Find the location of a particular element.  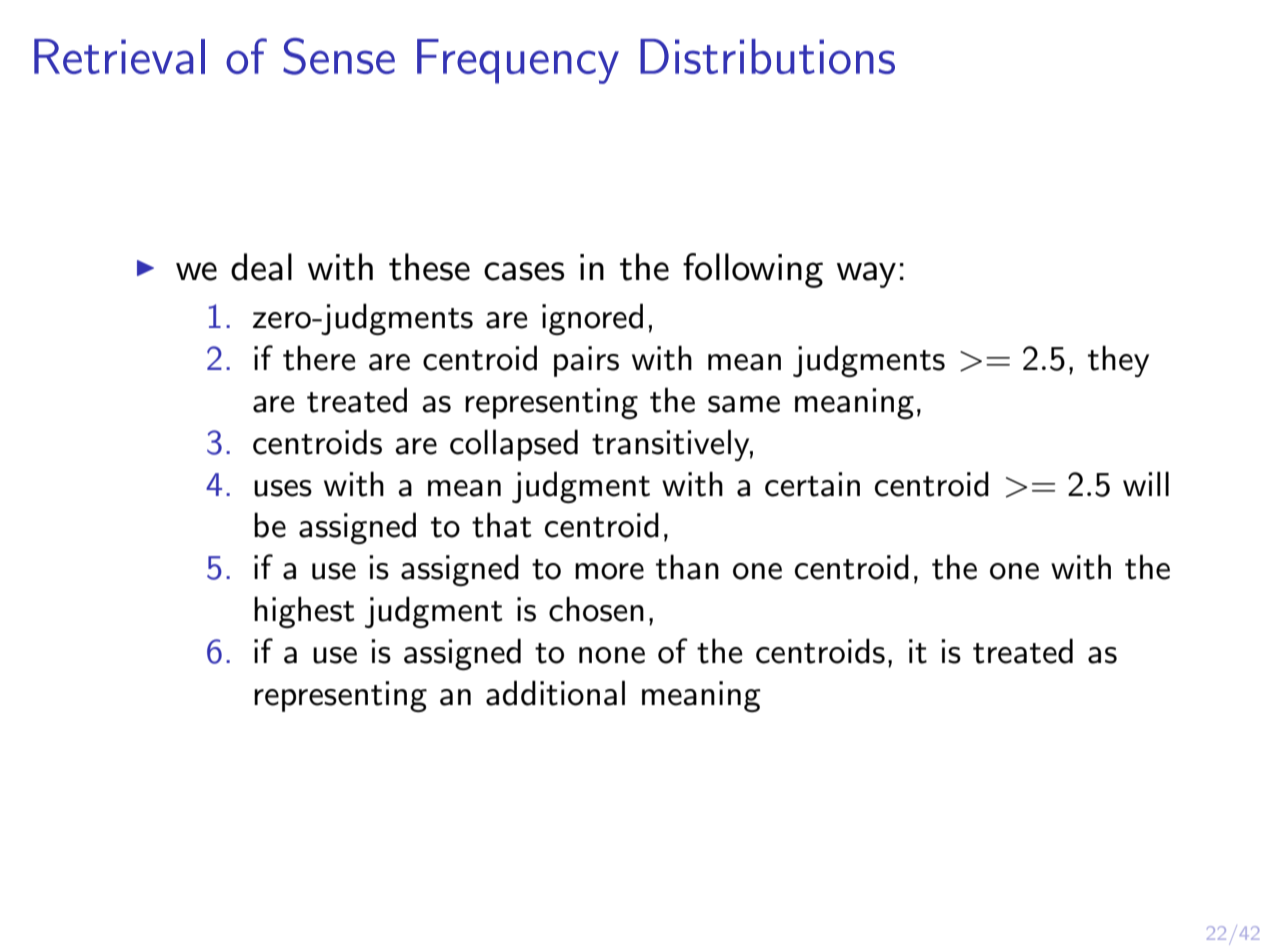

there is located at coordinates (319, 358).
